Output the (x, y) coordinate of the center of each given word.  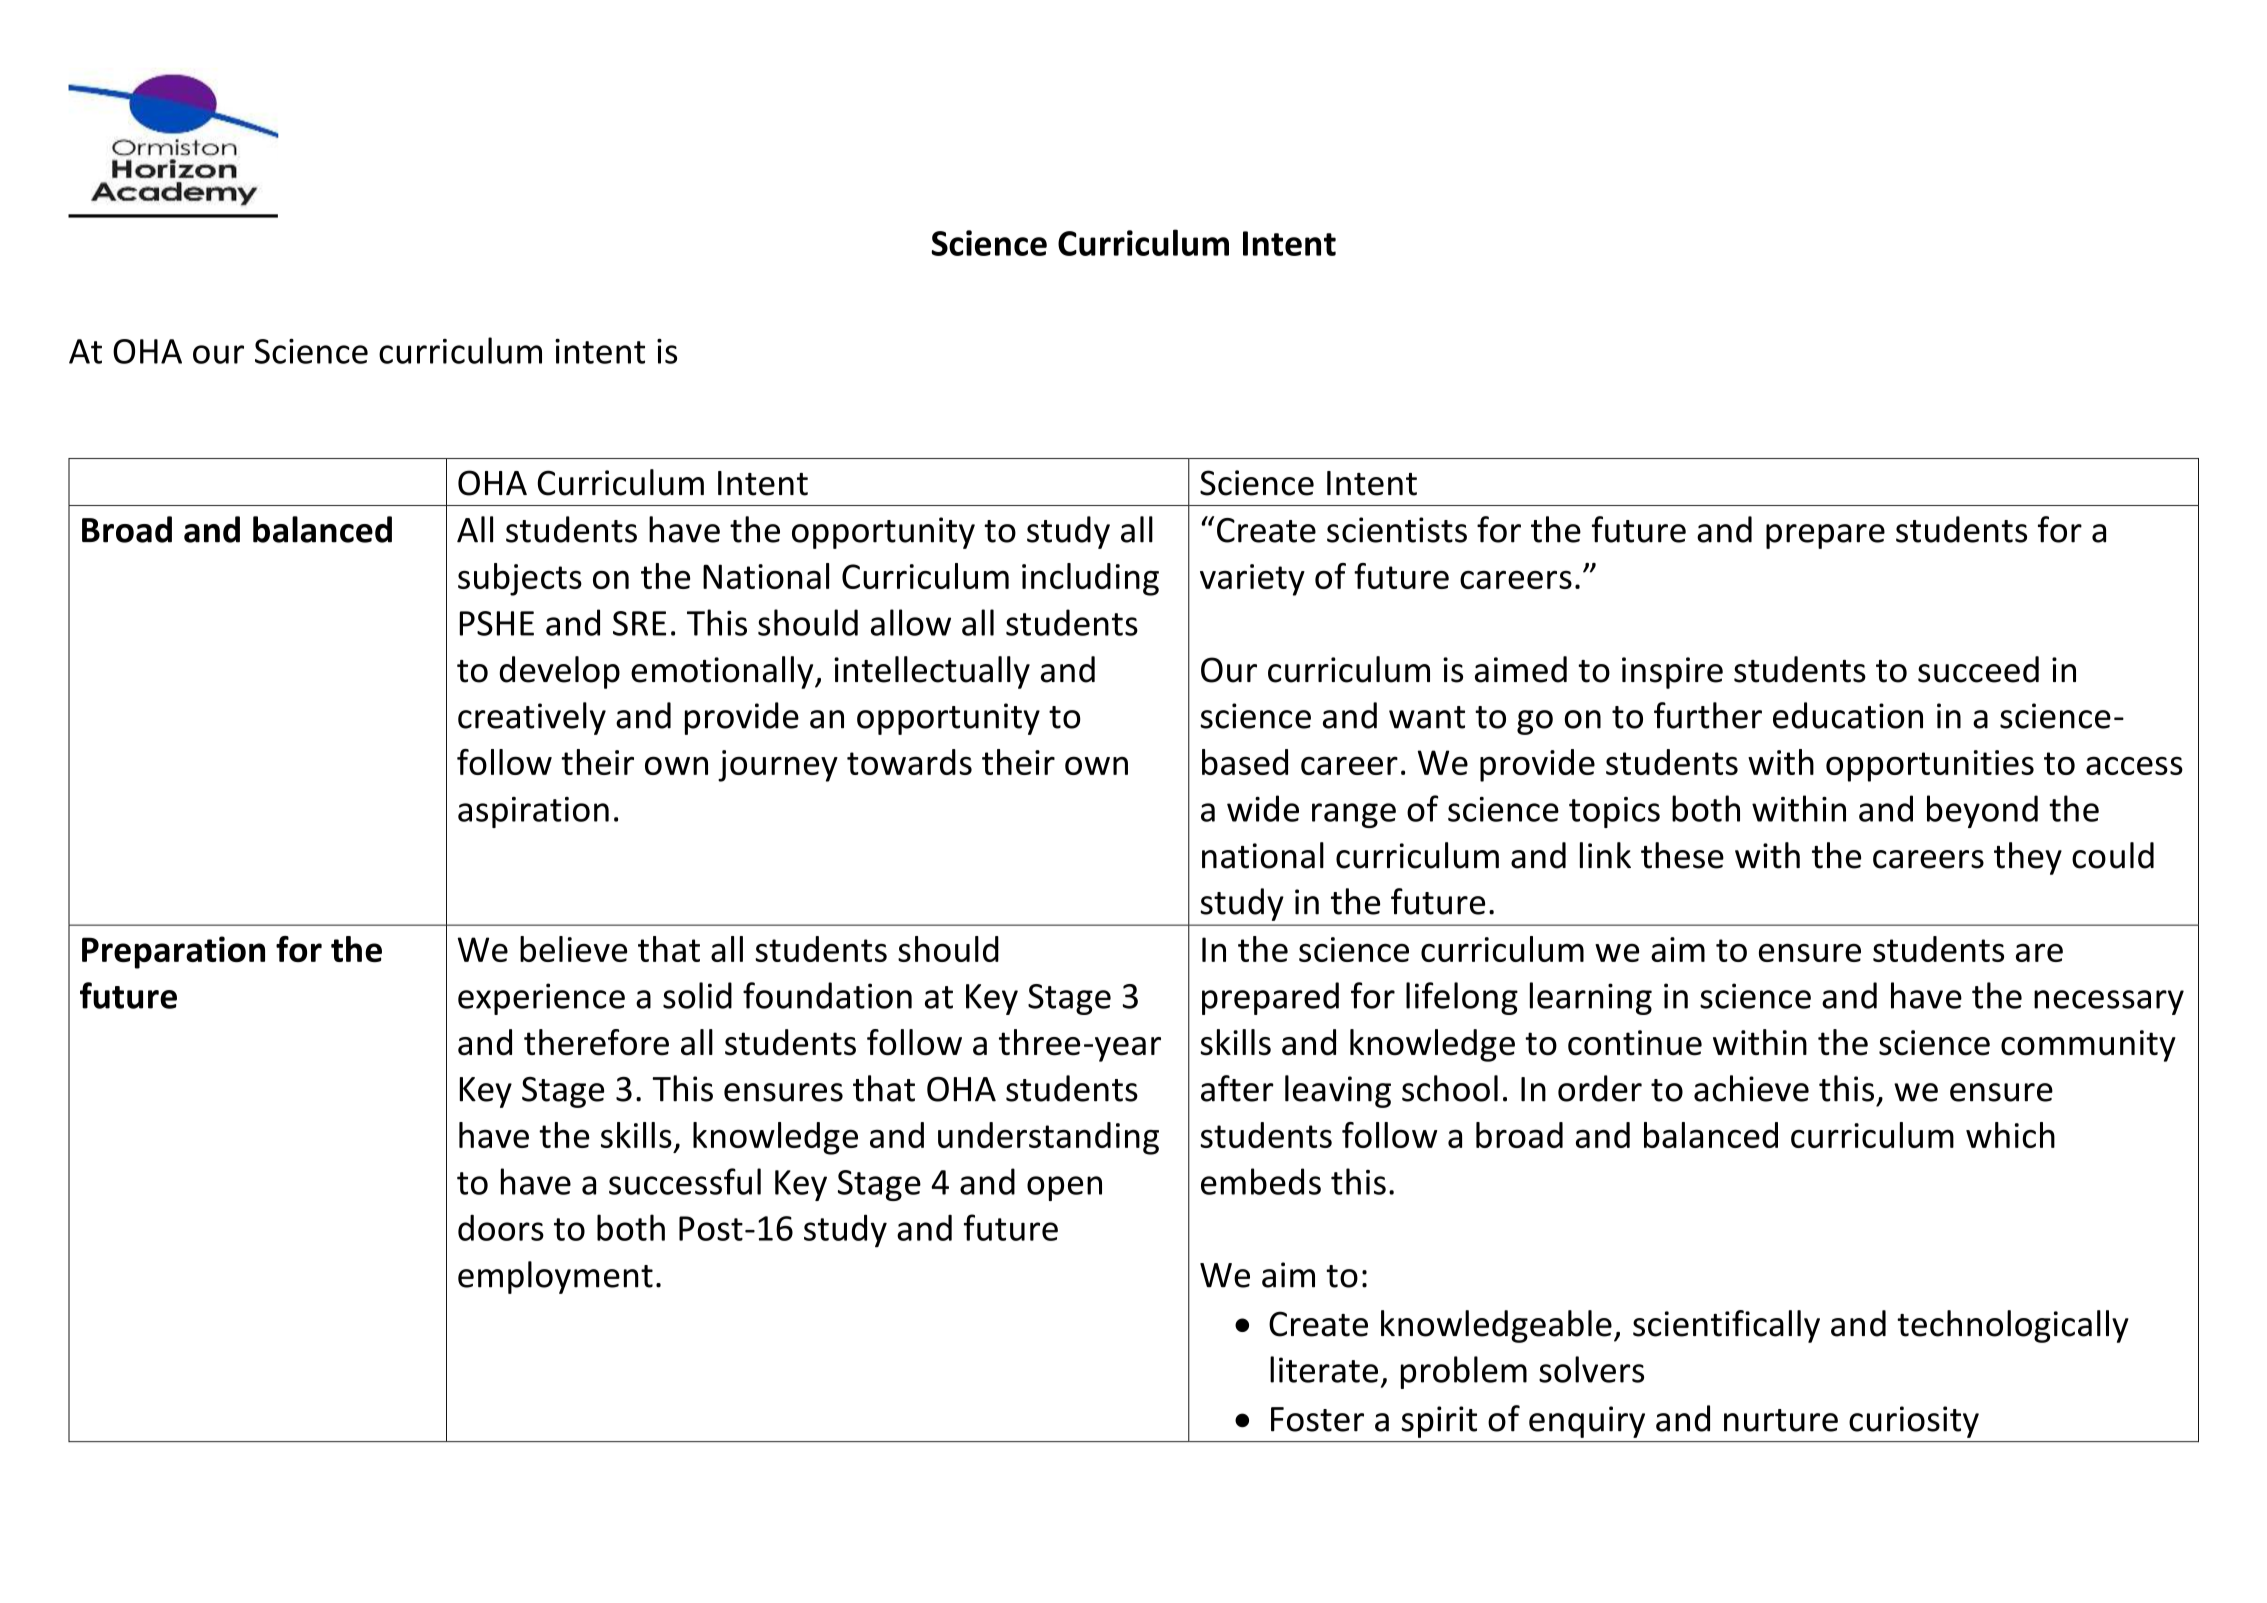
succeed (1978, 669)
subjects (520, 579)
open (1064, 1188)
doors (501, 1227)
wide (1263, 808)
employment (555, 1277)
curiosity (1914, 1422)
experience (541, 999)
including (1090, 579)
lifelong (1462, 998)
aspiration (533, 812)
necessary (2109, 1002)
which (2010, 1135)
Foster (1317, 1419)
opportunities (1930, 766)
